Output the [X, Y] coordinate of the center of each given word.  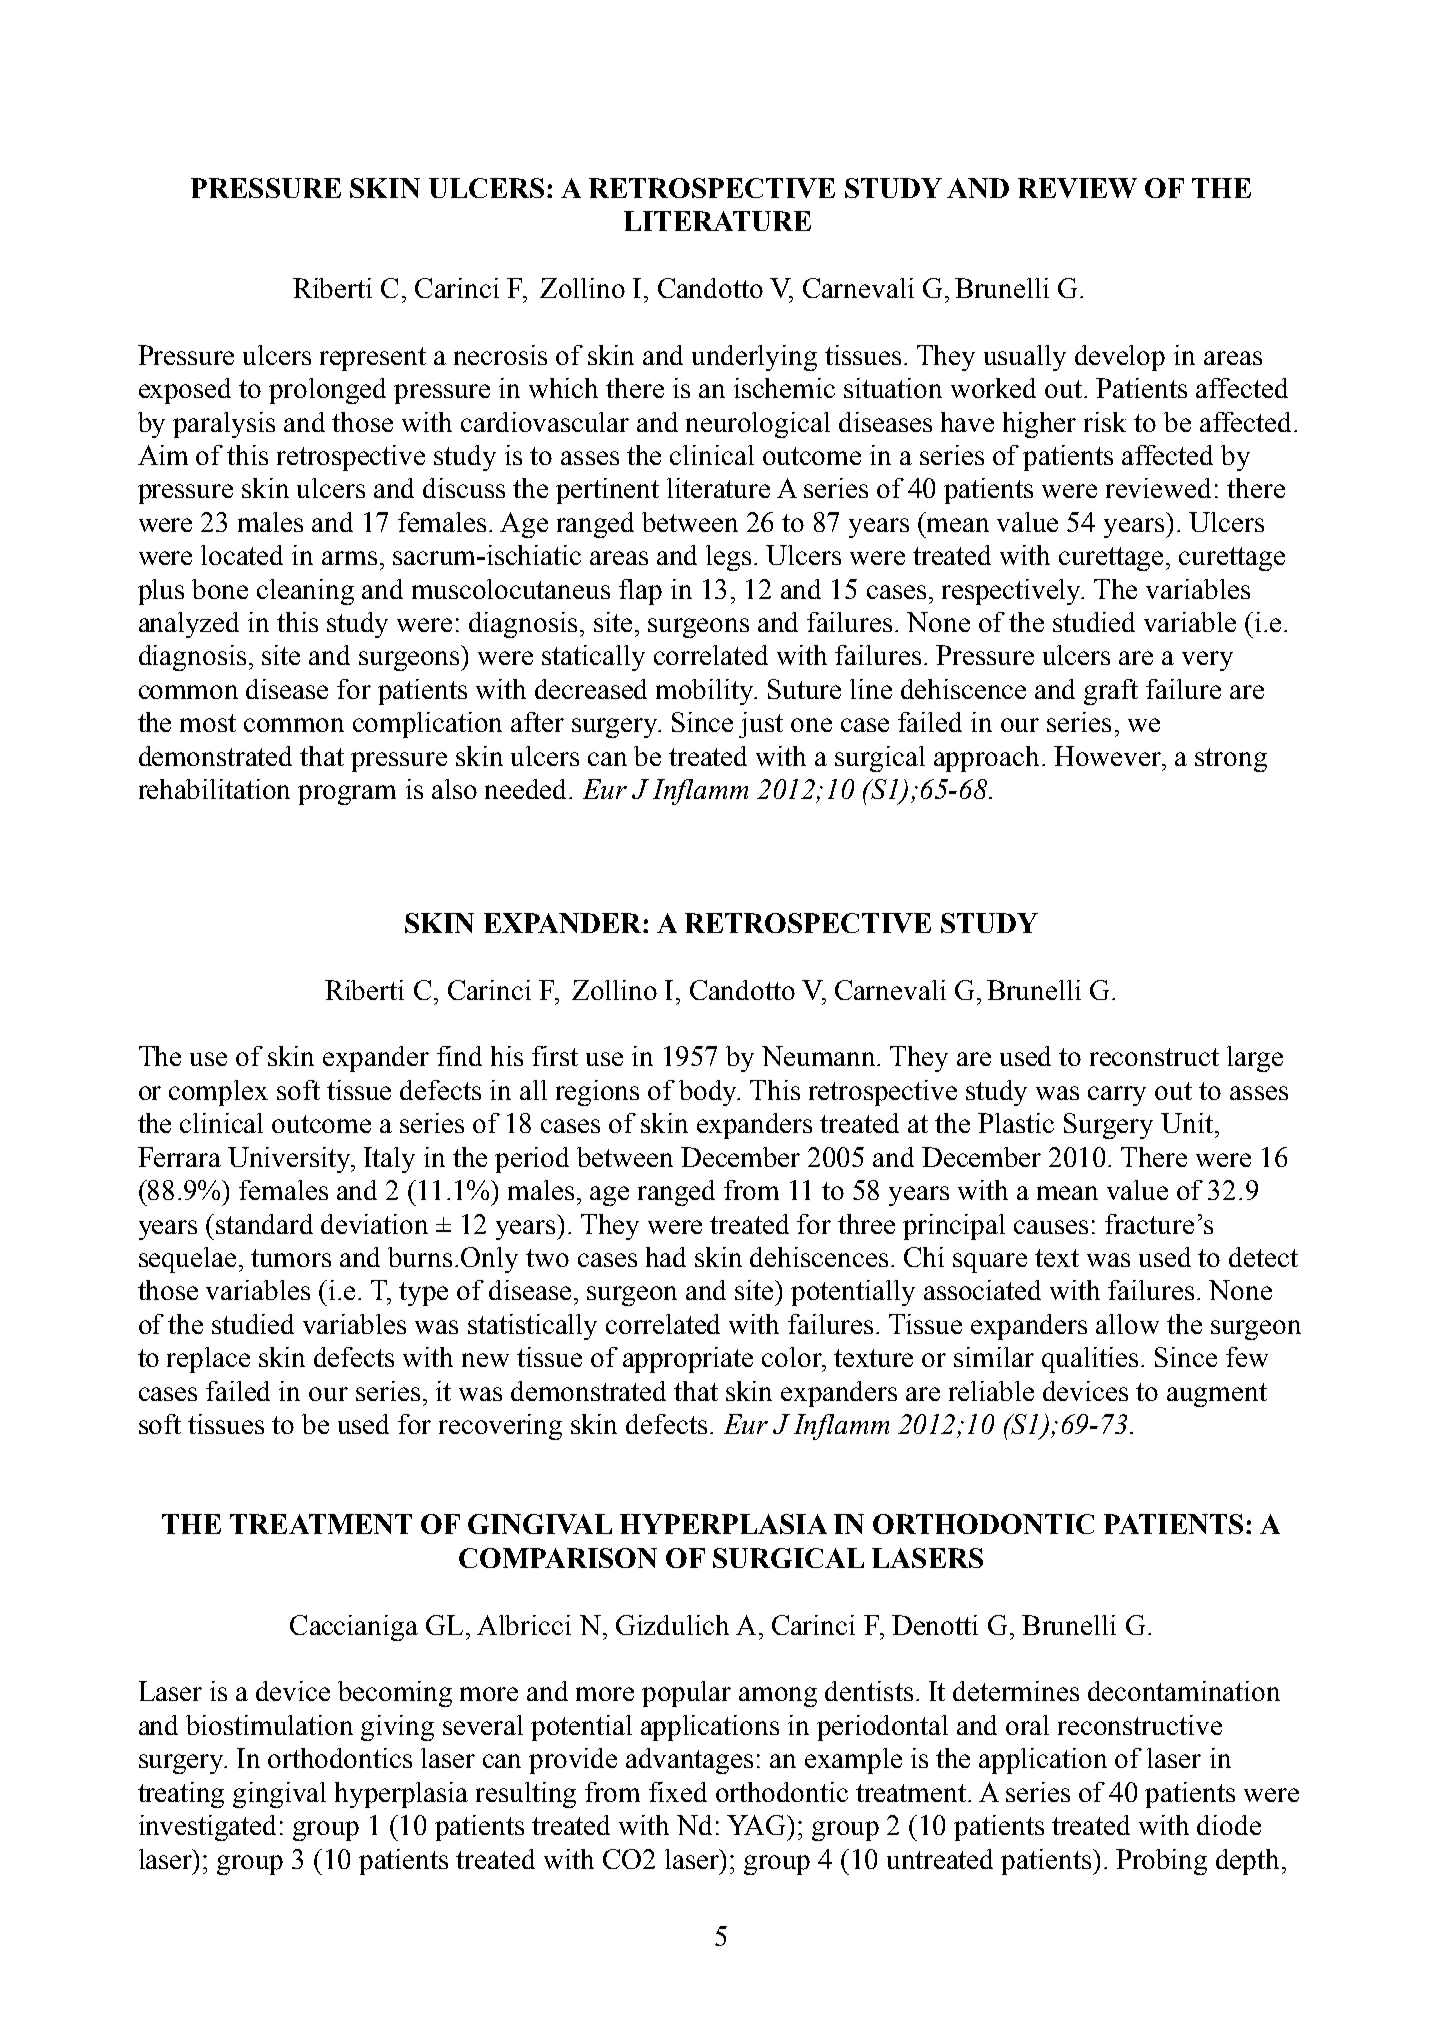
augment [1217, 1395]
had [666, 1257]
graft [1111, 692]
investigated [207, 1828]
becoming [395, 1694]
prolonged [327, 391]
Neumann [820, 1056]
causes [1051, 1227]
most [208, 723]
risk [1105, 422]
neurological [758, 425]
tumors [291, 1258]
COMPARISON [558, 1558]
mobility [706, 692]
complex [218, 1093]
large [1255, 1059]
